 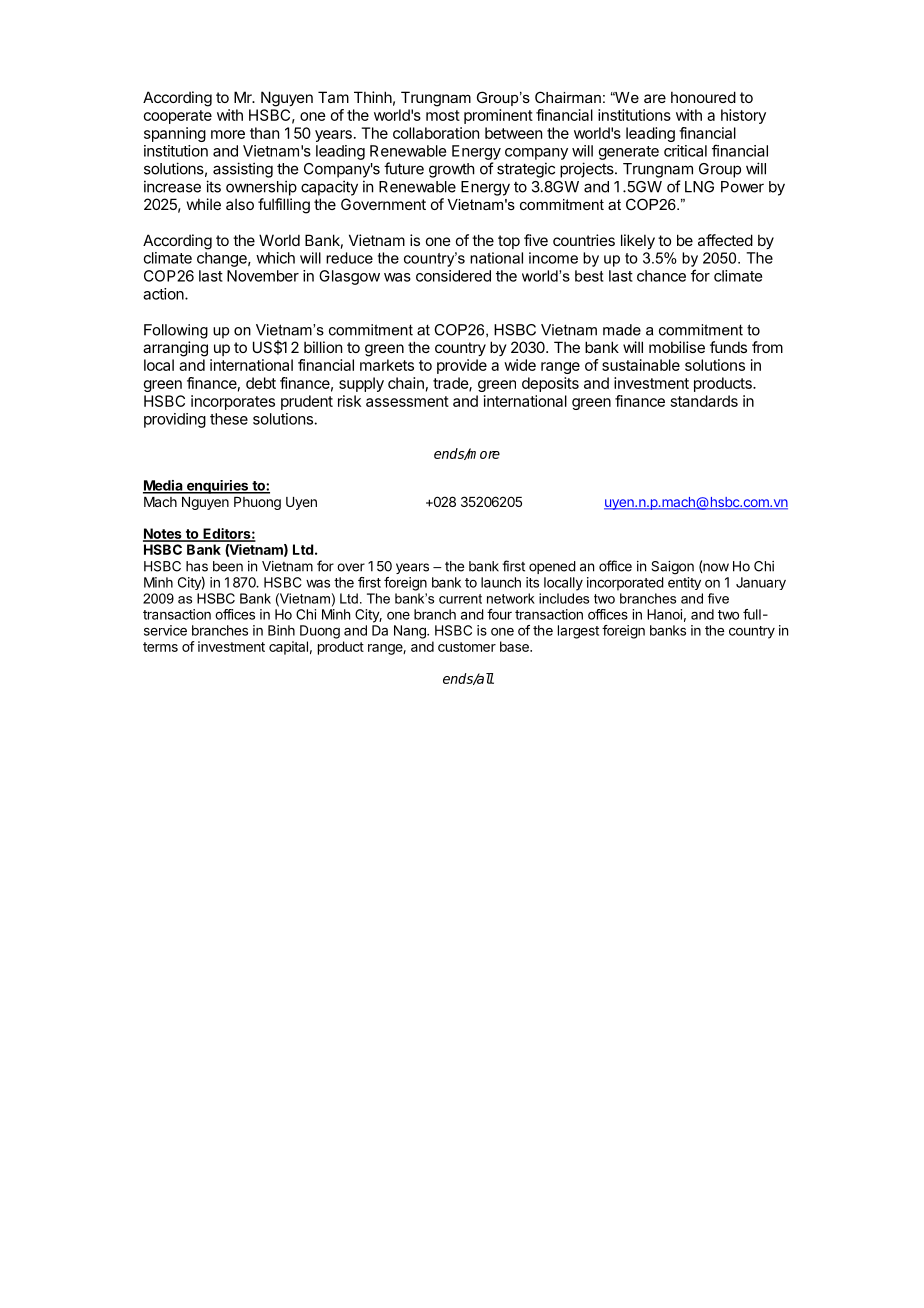 I want to click on honoured, so click(x=703, y=97).
